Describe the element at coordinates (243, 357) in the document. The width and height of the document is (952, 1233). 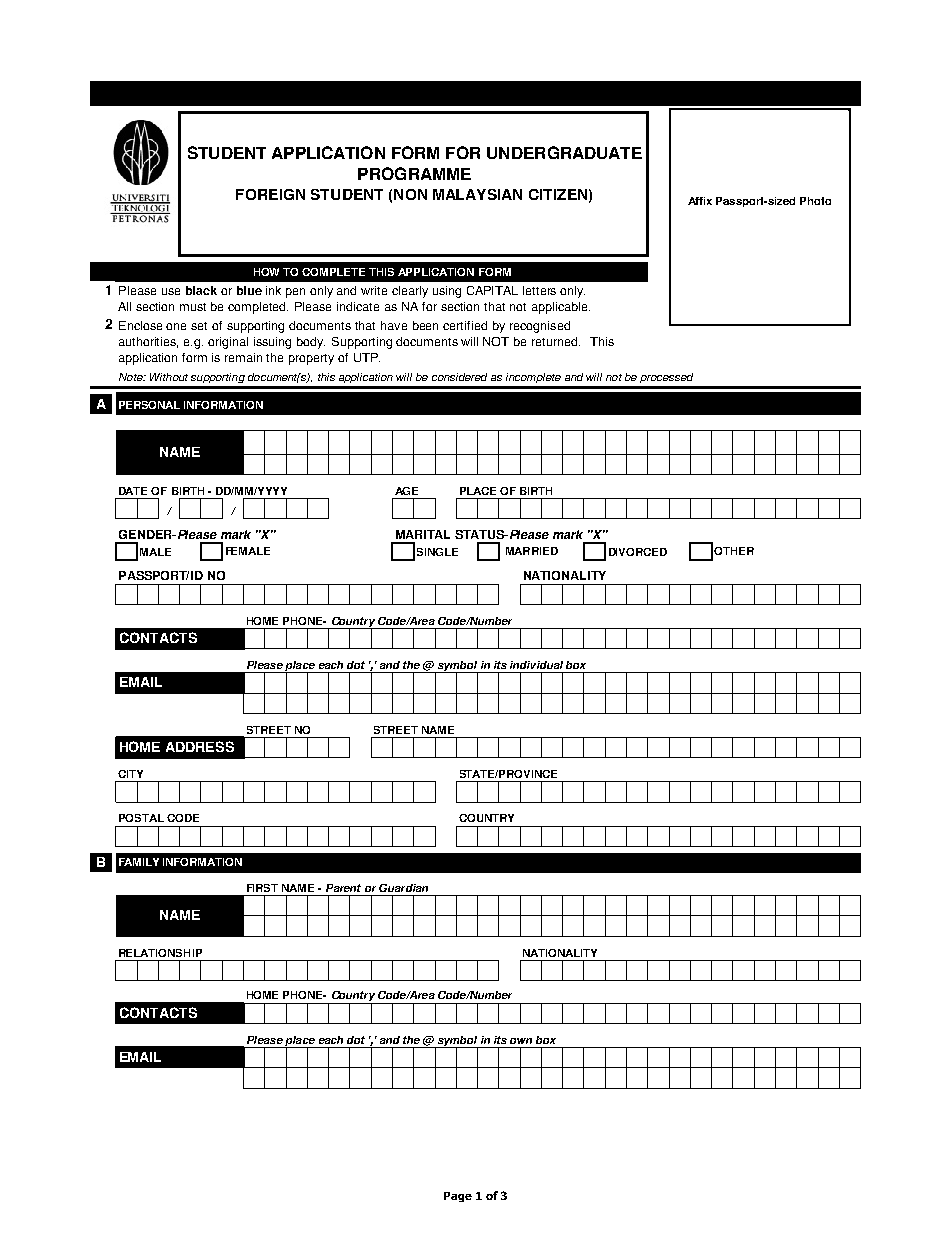
I see `remain` at that location.
